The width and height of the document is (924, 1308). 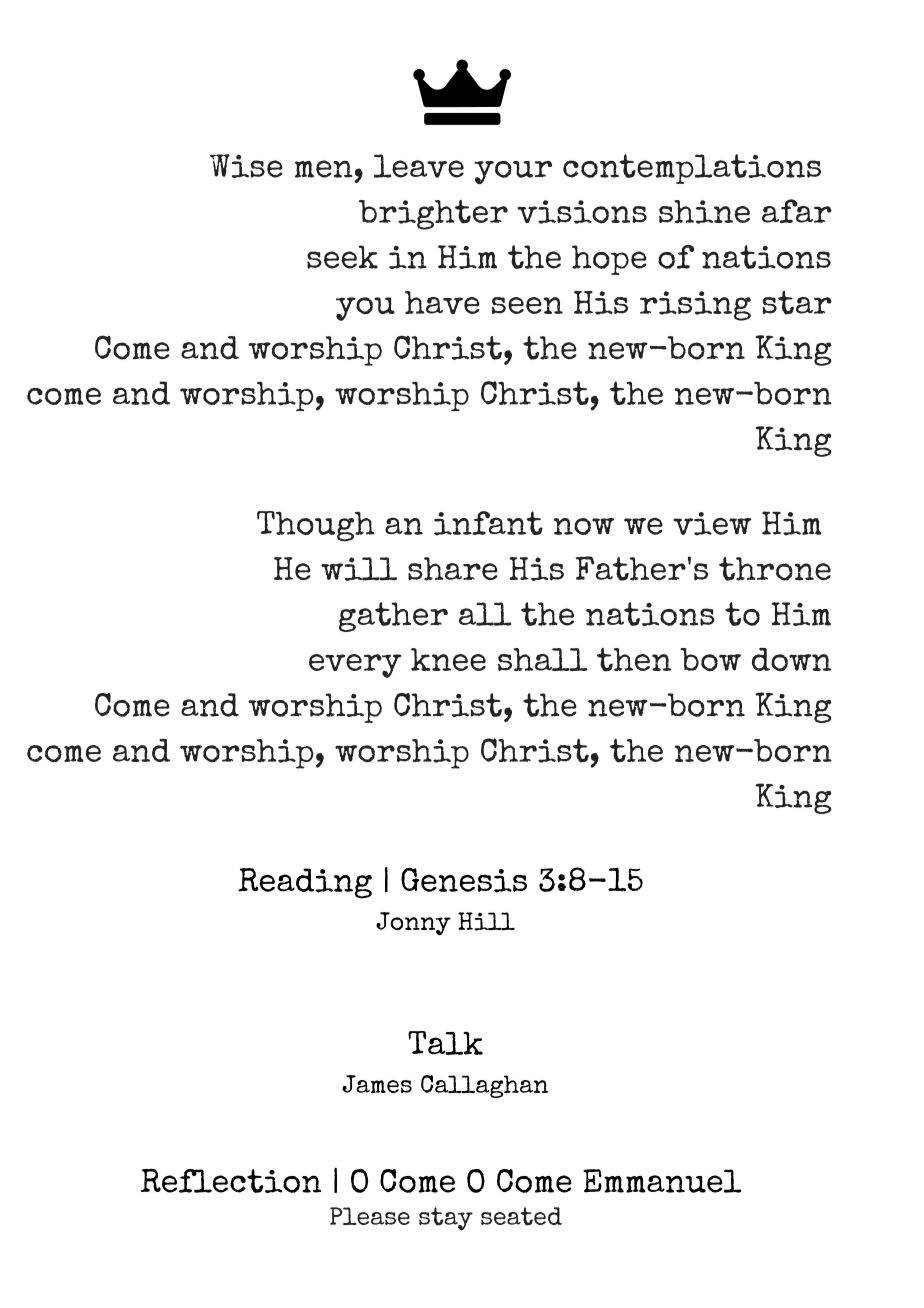 What do you see at coordinates (662, 1181) in the document?
I see `Emmanuel` at bounding box center [662, 1181].
